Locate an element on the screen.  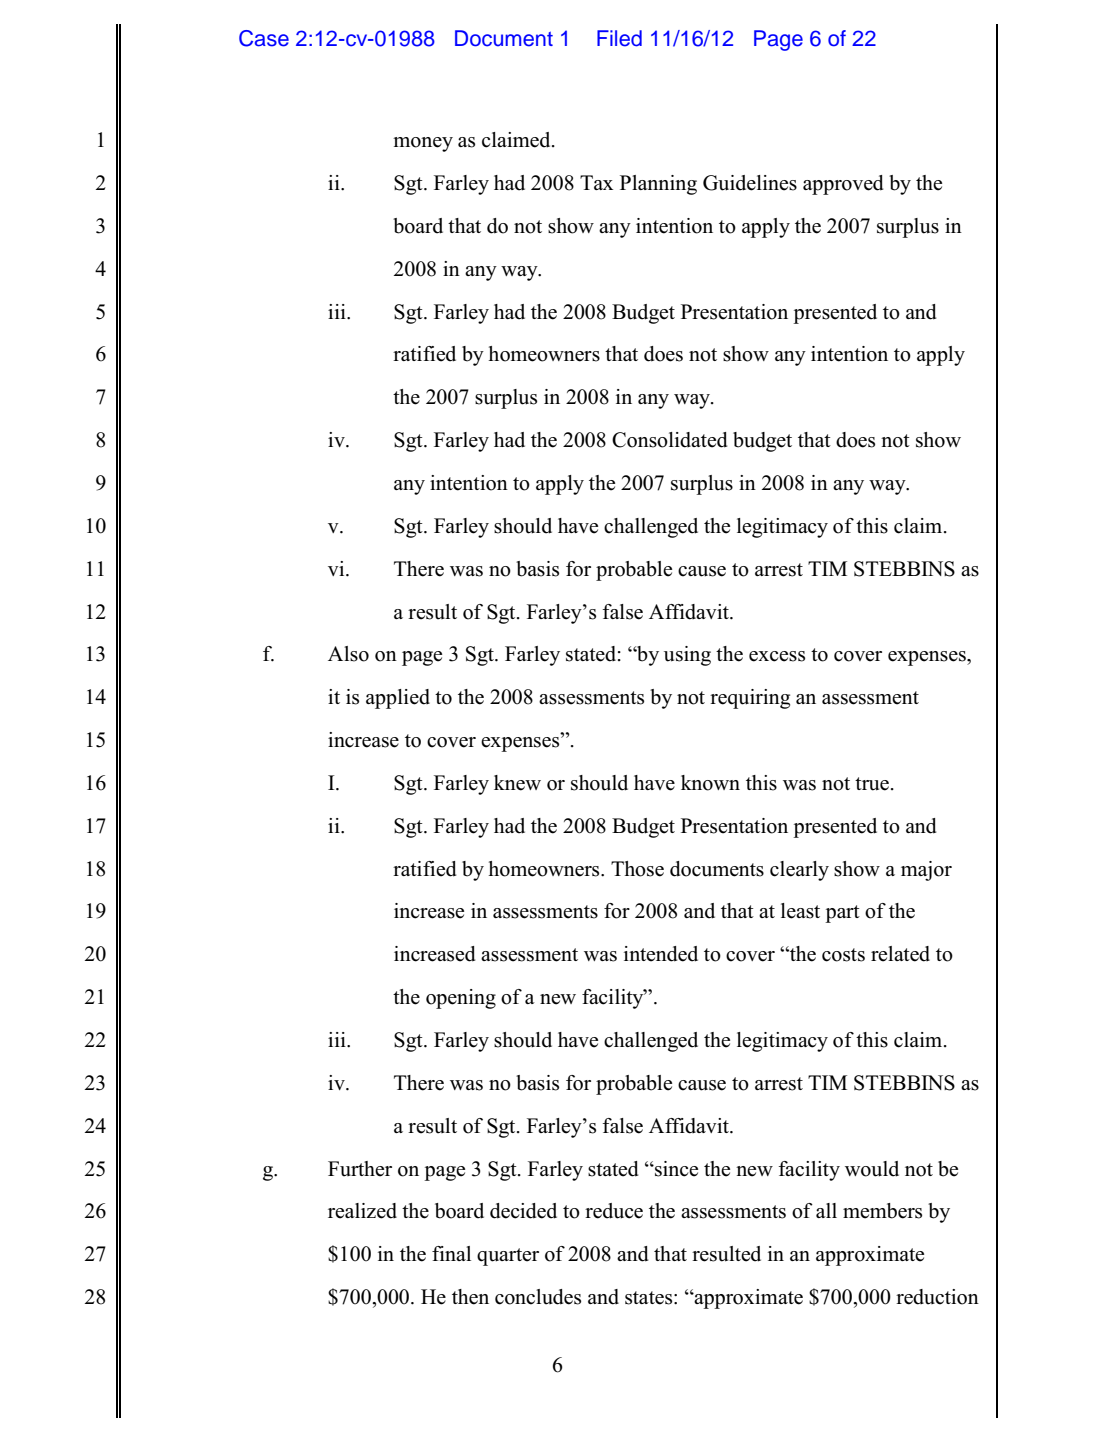
Case is located at coordinates (264, 38).
